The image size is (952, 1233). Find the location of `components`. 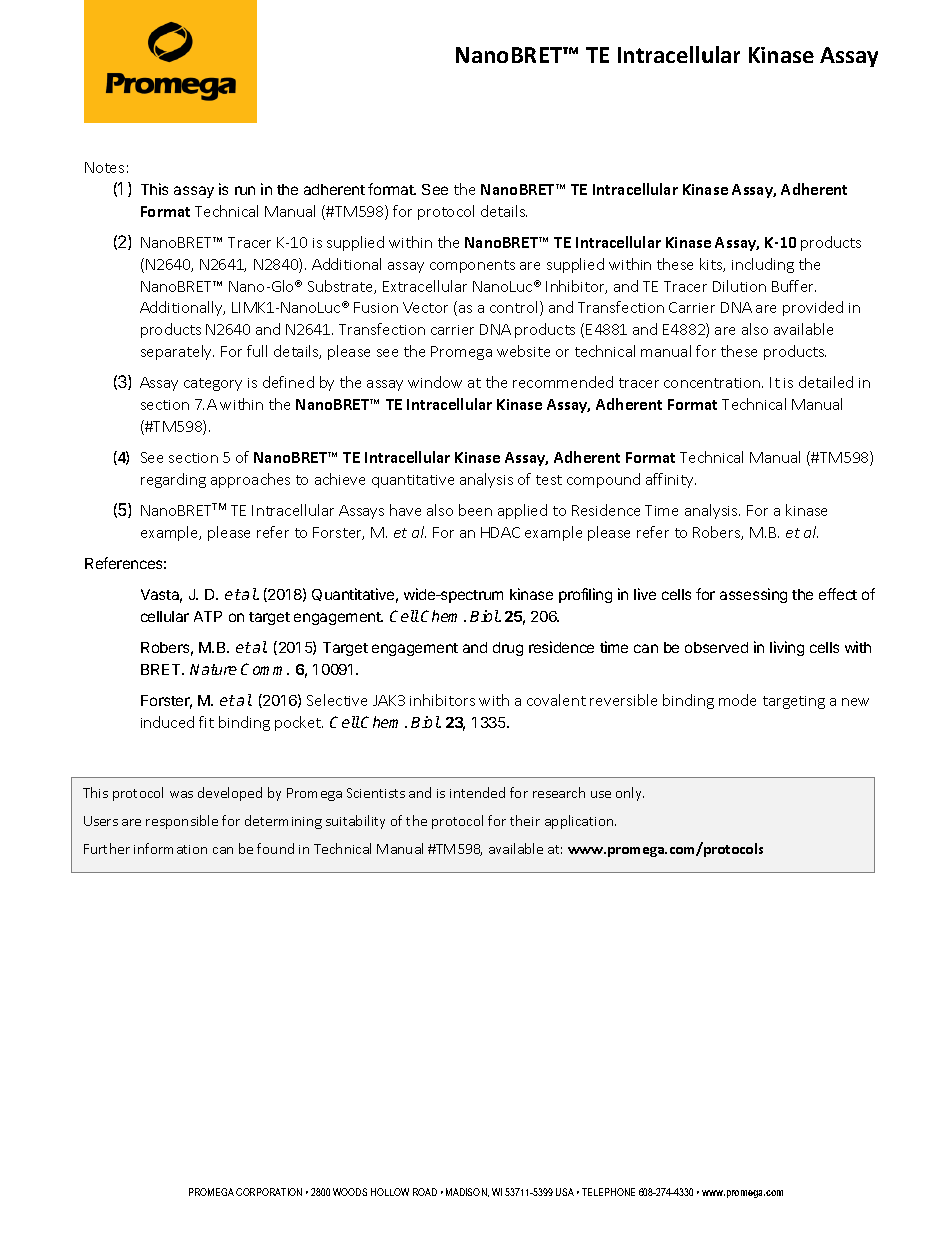

components is located at coordinates (472, 266).
